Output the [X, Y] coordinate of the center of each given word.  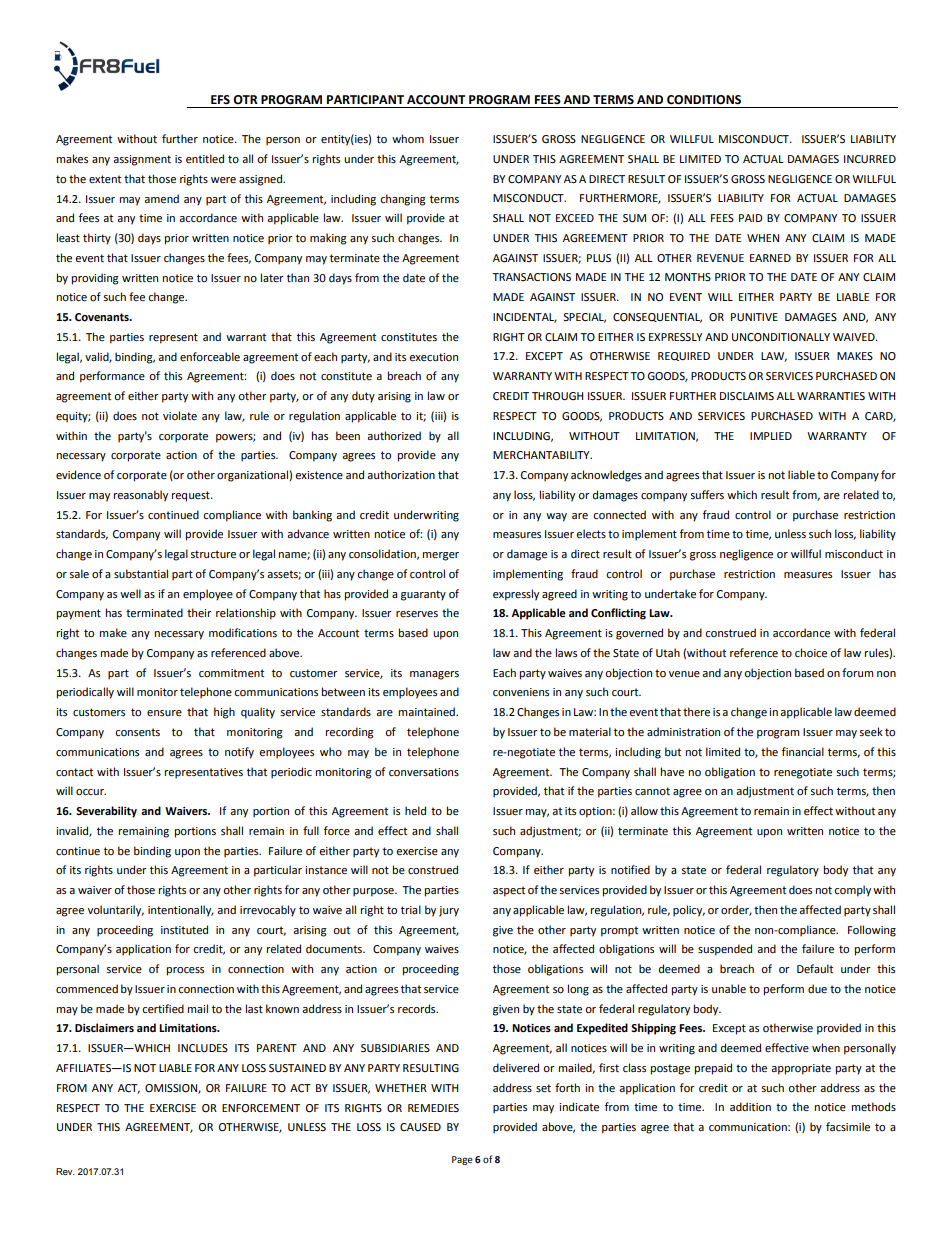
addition [750, 1107]
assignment [142, 160]
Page [462, 1160]
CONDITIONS [704, 100]
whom [408, 138]
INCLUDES [203, 1048]
